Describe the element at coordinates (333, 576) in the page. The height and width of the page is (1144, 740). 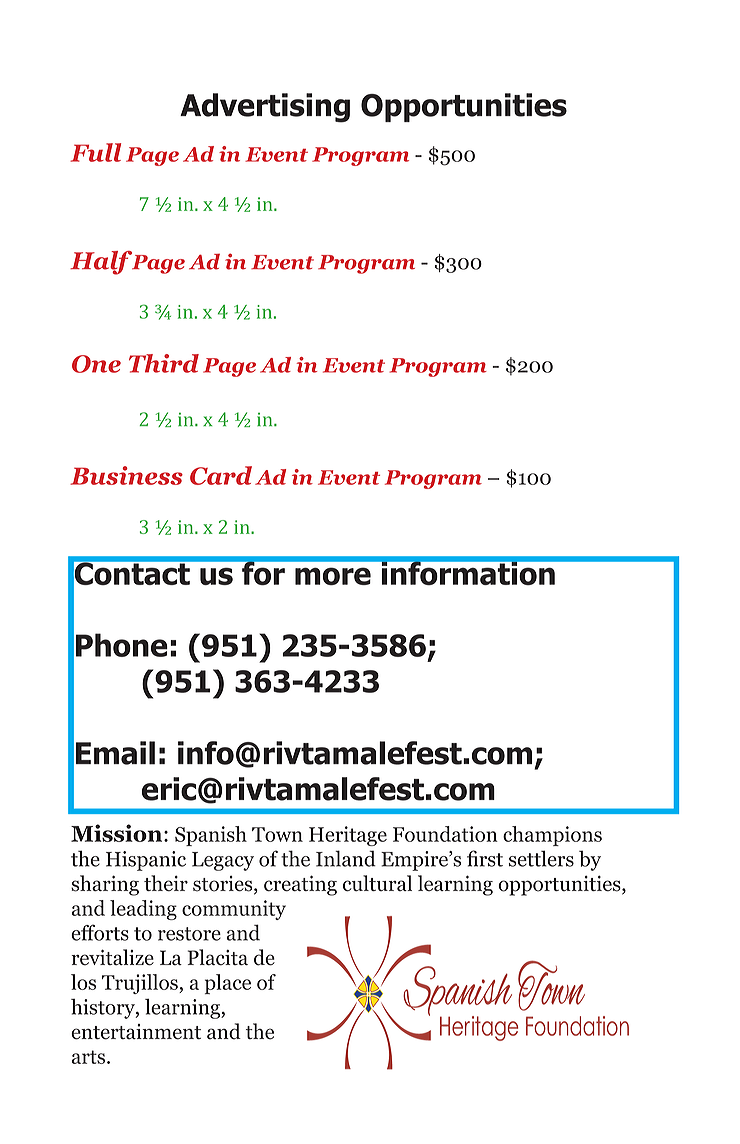
I see `more` at that location.
